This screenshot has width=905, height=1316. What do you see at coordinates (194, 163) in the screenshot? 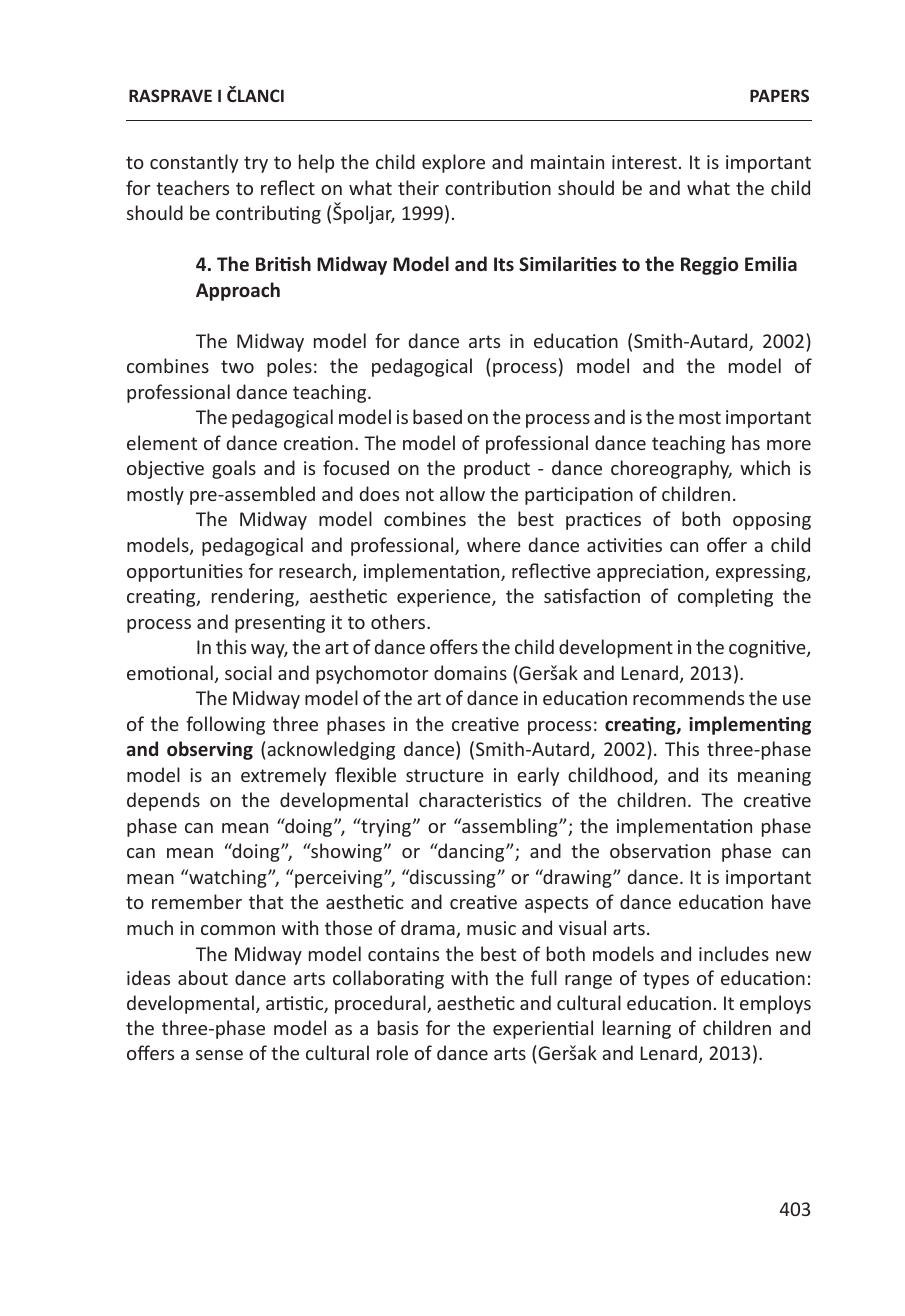
I see `constantly` at bounding box center [194, 163].
